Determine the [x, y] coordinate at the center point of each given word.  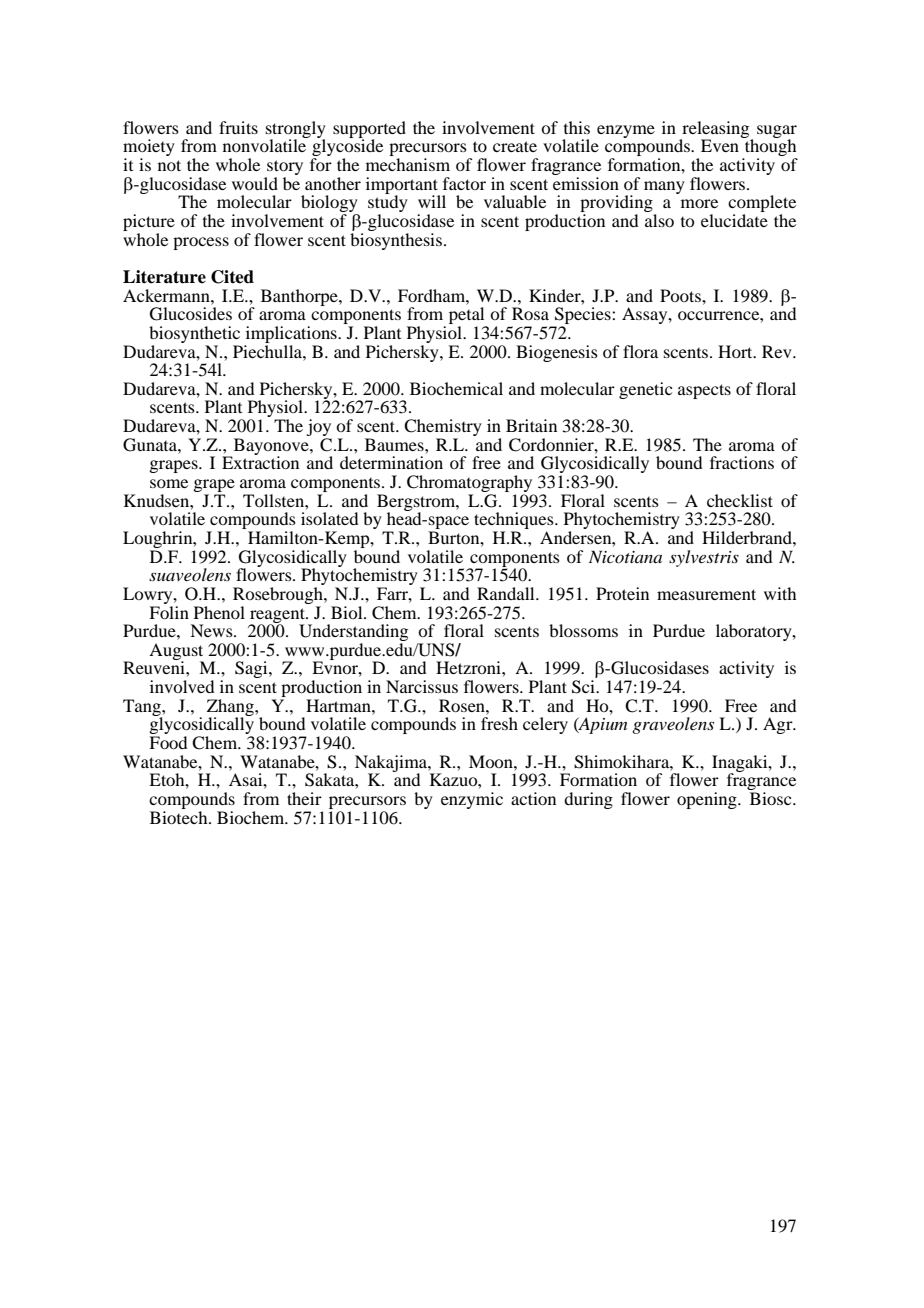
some [169, 483]
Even [720, 145]
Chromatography [471, 485]
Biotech [180, 816]
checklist [740, 500]
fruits [238, 127]
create [515, 146]
